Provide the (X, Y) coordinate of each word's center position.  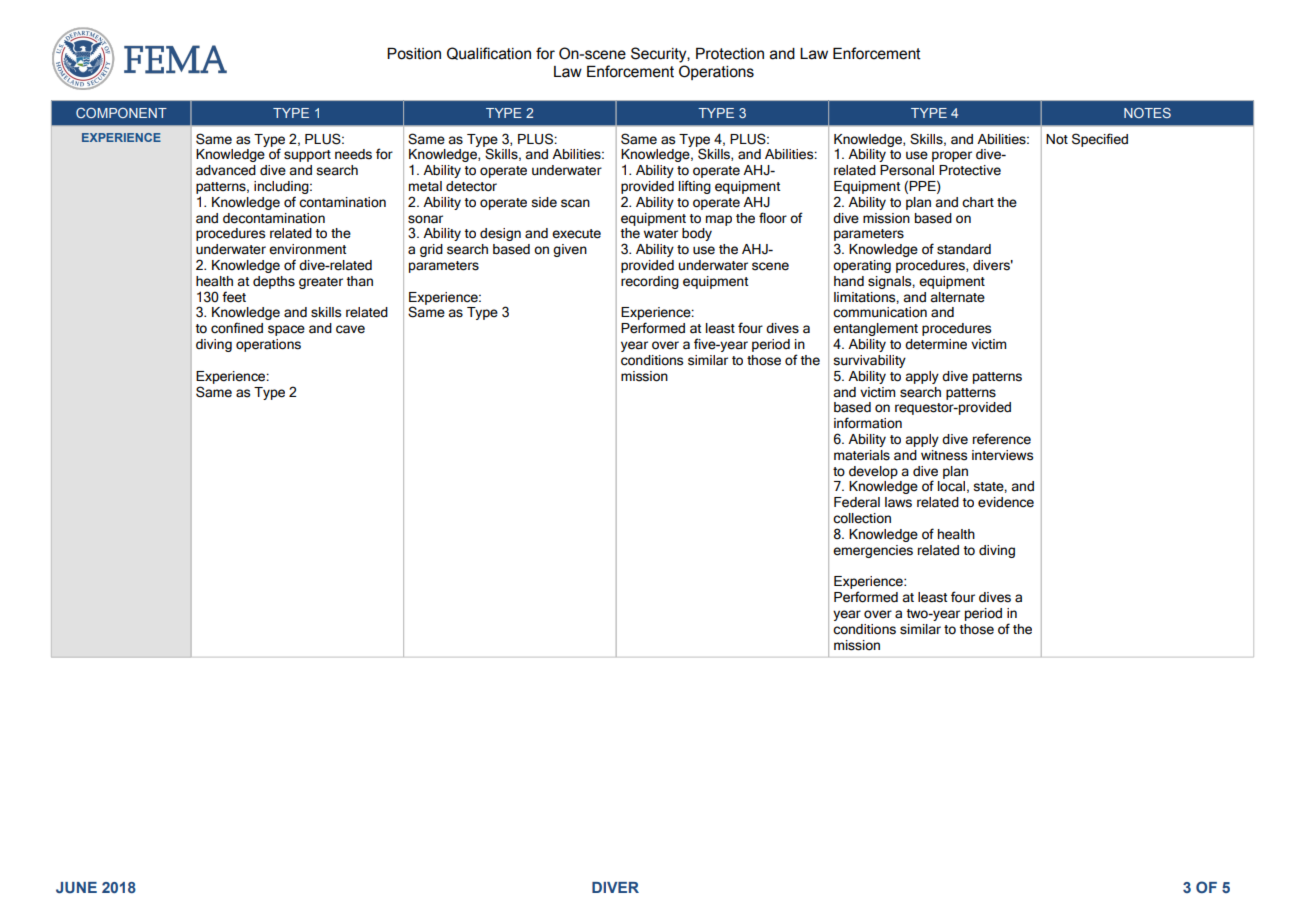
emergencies (873, 551)
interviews (1002, 455)
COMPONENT (121, 113)
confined (237, 328)
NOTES (1147, 113)
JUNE (76, 887)
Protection (730, 54)
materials (862, 455)
